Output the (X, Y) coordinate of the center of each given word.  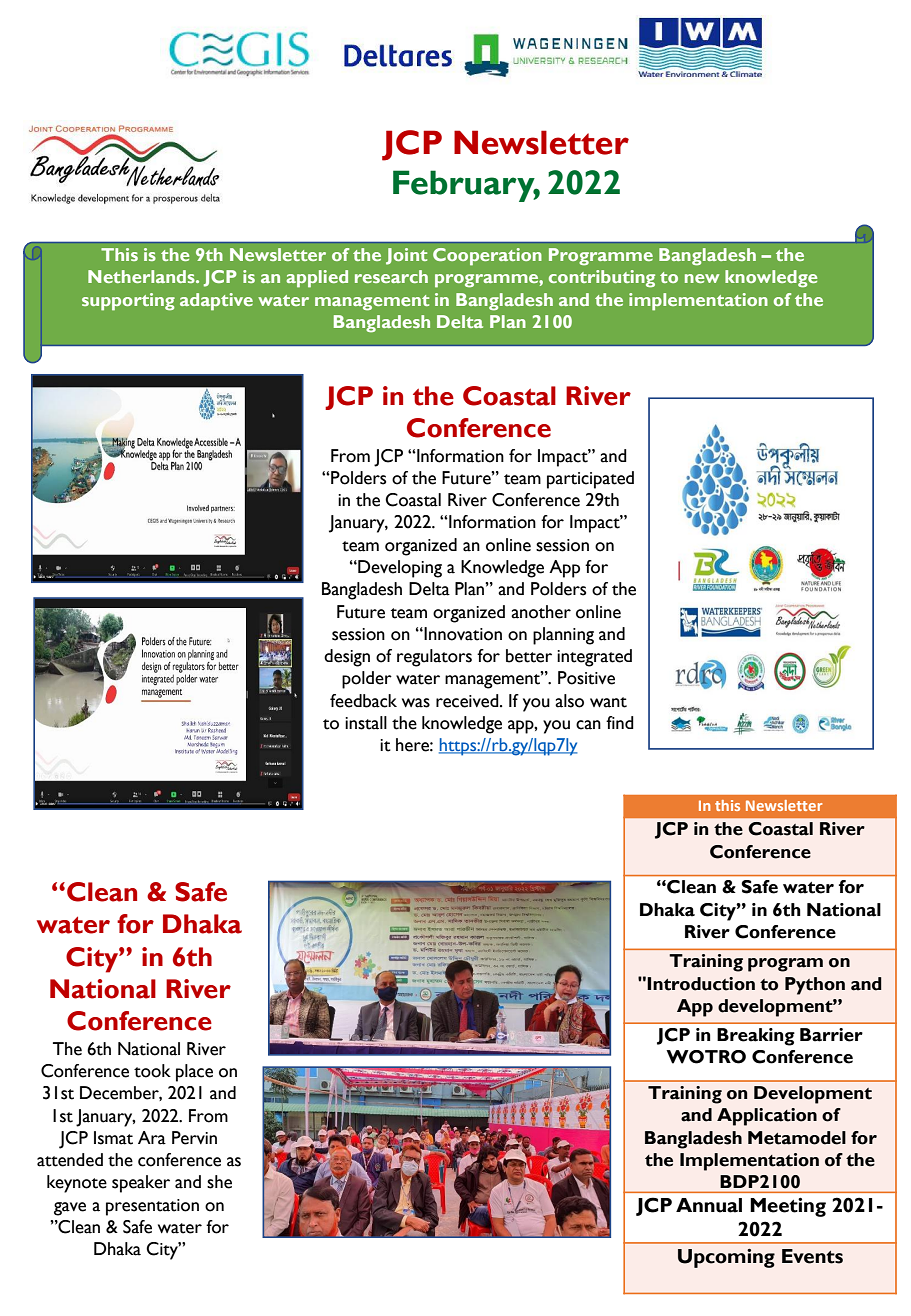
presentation (152, 1207)
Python (815, 986)
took (152, 1071)
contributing (602, 279)
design (347, 658)
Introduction (701, 984)
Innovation (462, 634)
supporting (128, 302)
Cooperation (487, 257)
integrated (594, 658)
